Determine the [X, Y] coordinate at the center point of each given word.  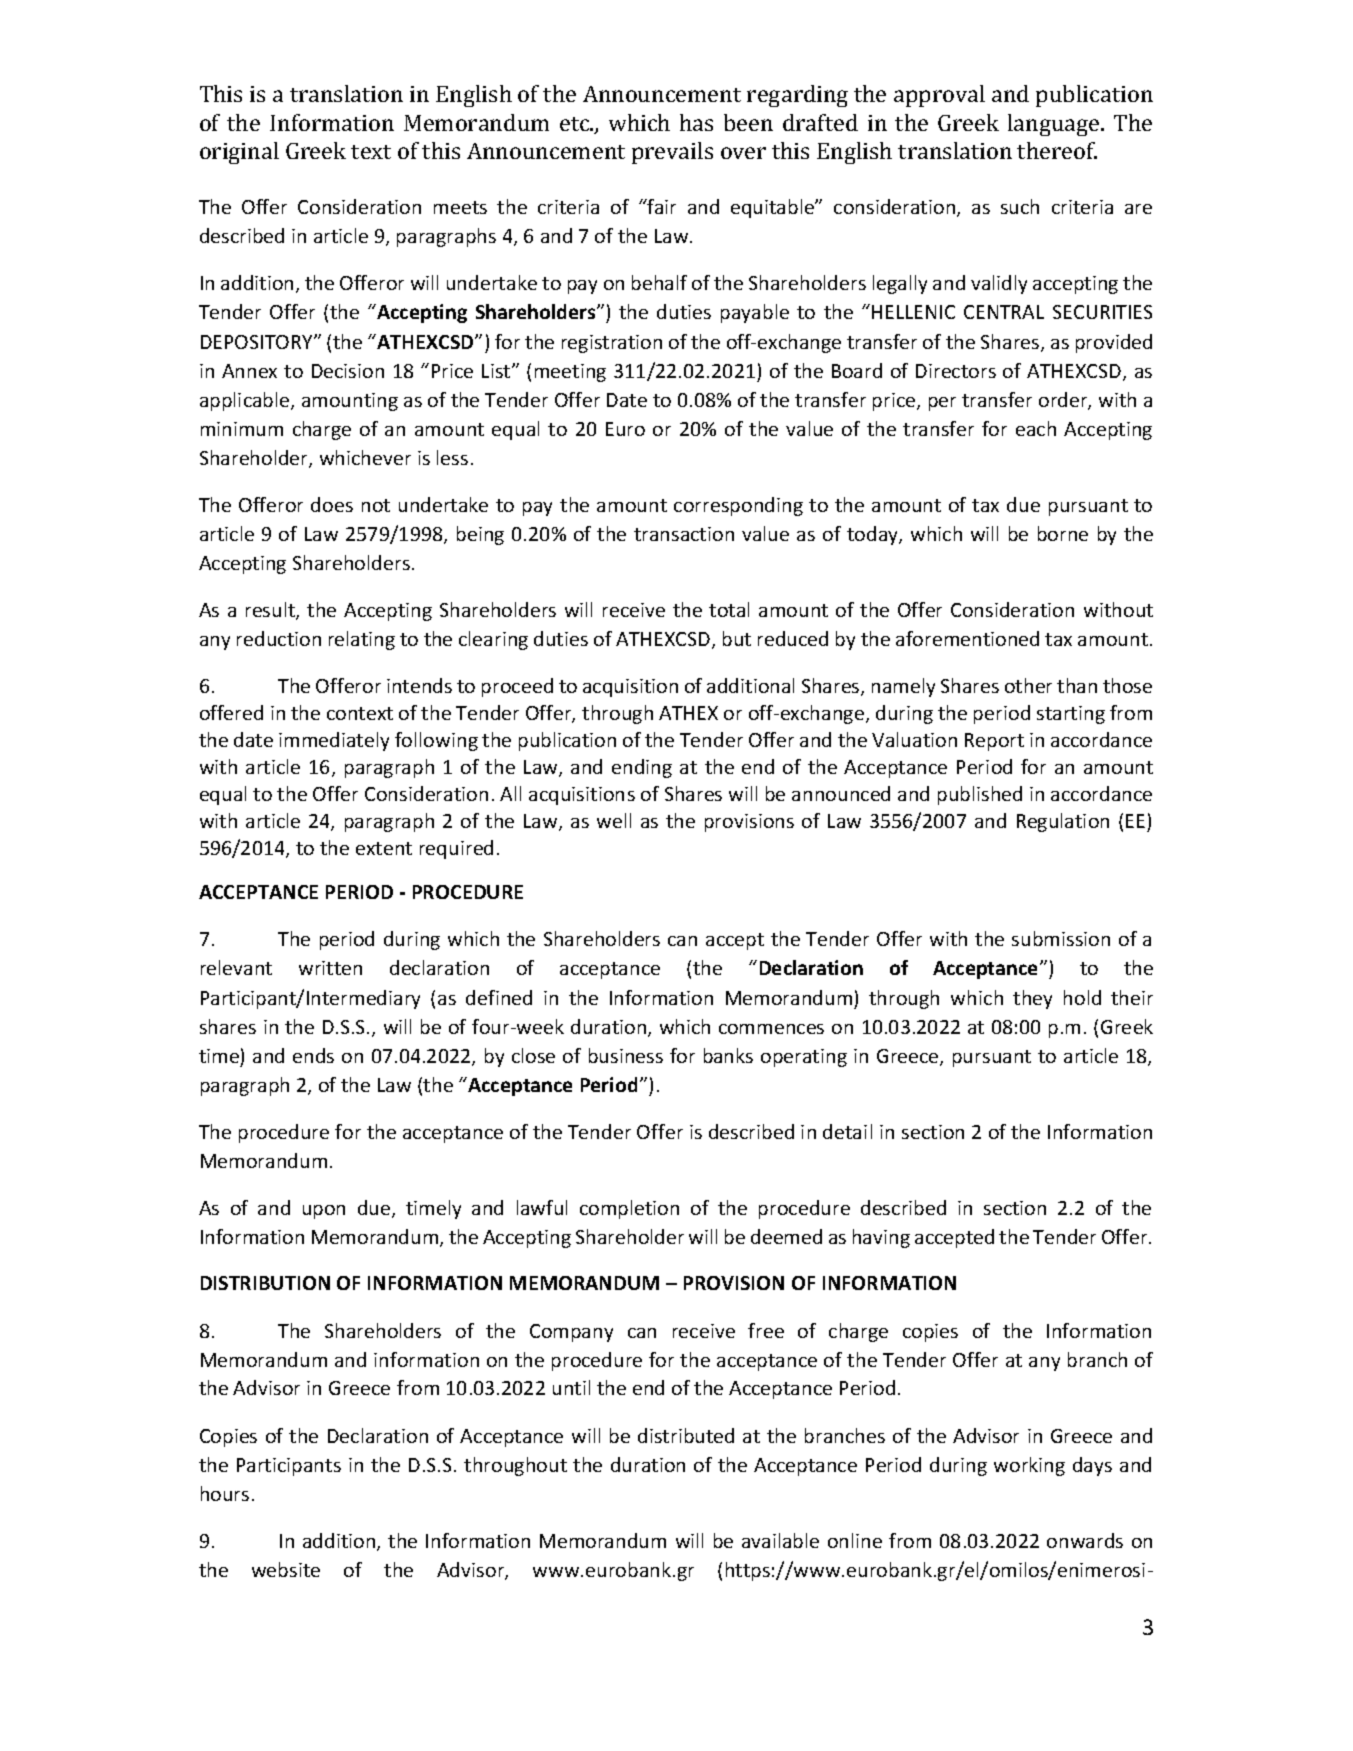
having [881, 1238]
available [780, 1540]
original [239, 153]
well [614, 820]
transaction [684, 534]
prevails [672, 153]
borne [1063, 533]
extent [384, 848]
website [286, 1569]
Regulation [1063, 822]
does [332, 504]
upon [324, 1212]
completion [629, 1209]
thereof [1057, 150]
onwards [1085, 1540]
